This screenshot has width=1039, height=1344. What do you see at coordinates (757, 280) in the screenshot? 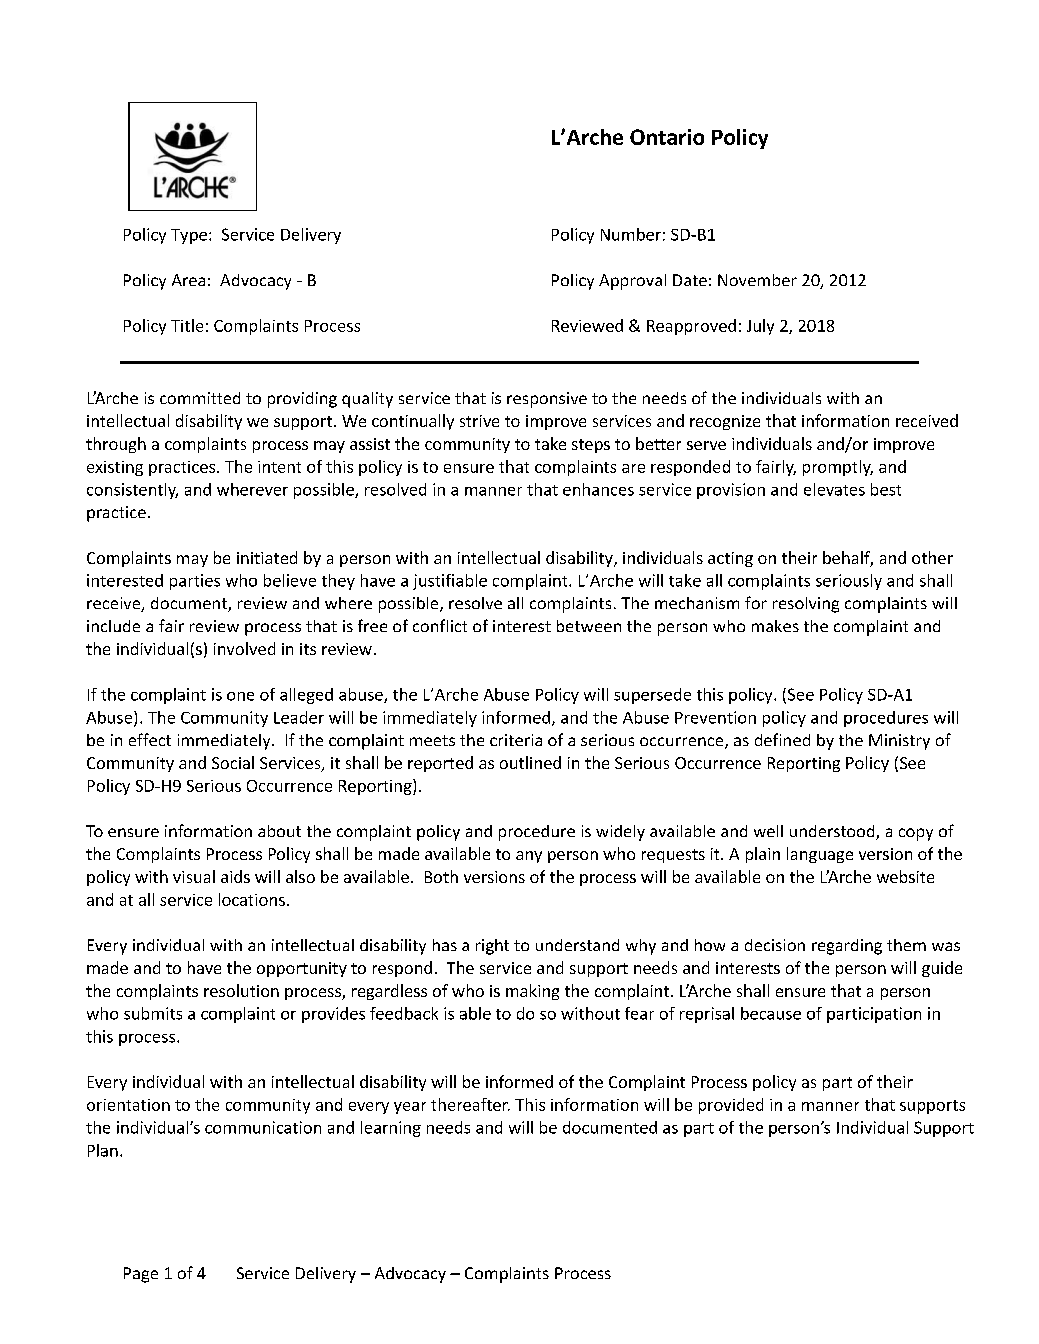
I see `November` at bounding box center [757, 280].
